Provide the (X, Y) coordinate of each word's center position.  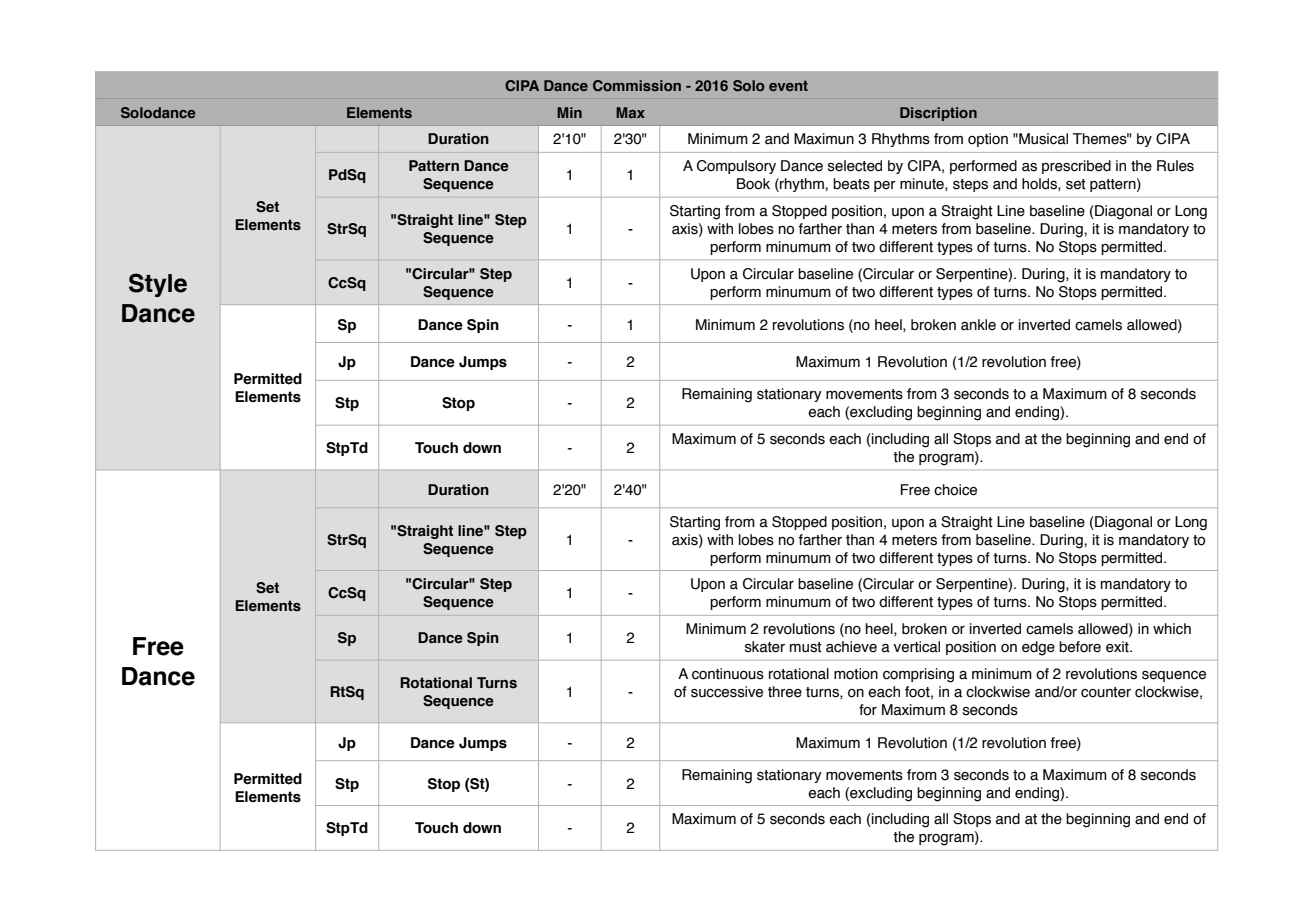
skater (765, 647)
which (1172, 629)
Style (158, 285)
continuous (728, 674)
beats (851, 184)
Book (753, 184)
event (788, 85)
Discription (938, 114)
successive (727, 692)
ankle (978, 325)
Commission (637, 85)
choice (955, 490)
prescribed (1076, 167)
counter (1106, 692)
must (806, 647)
